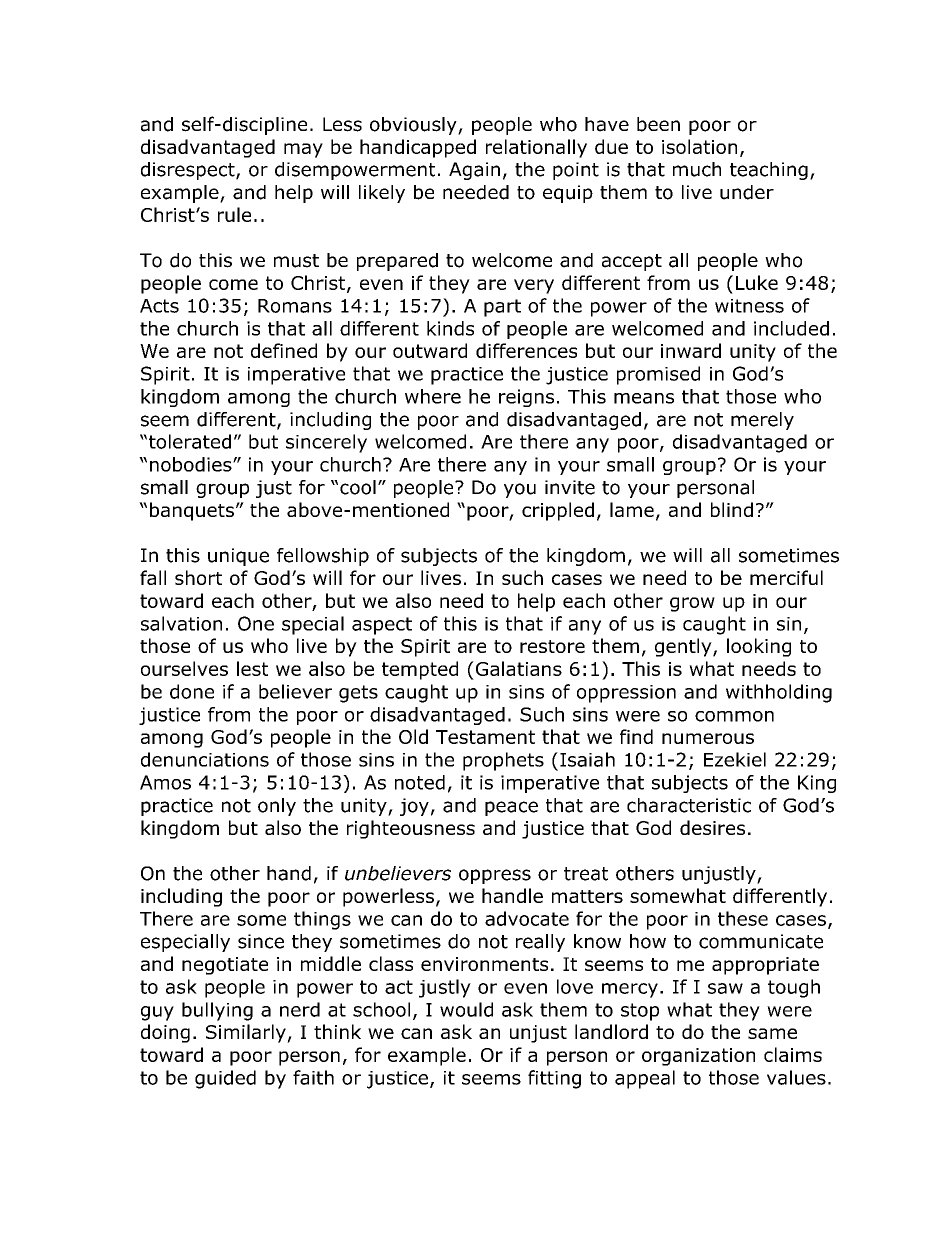 The height and width of the screenshot is (1233, 952). Describe the element at coordinates (466, 1009) in the screenshot. I see `would` at that location.
